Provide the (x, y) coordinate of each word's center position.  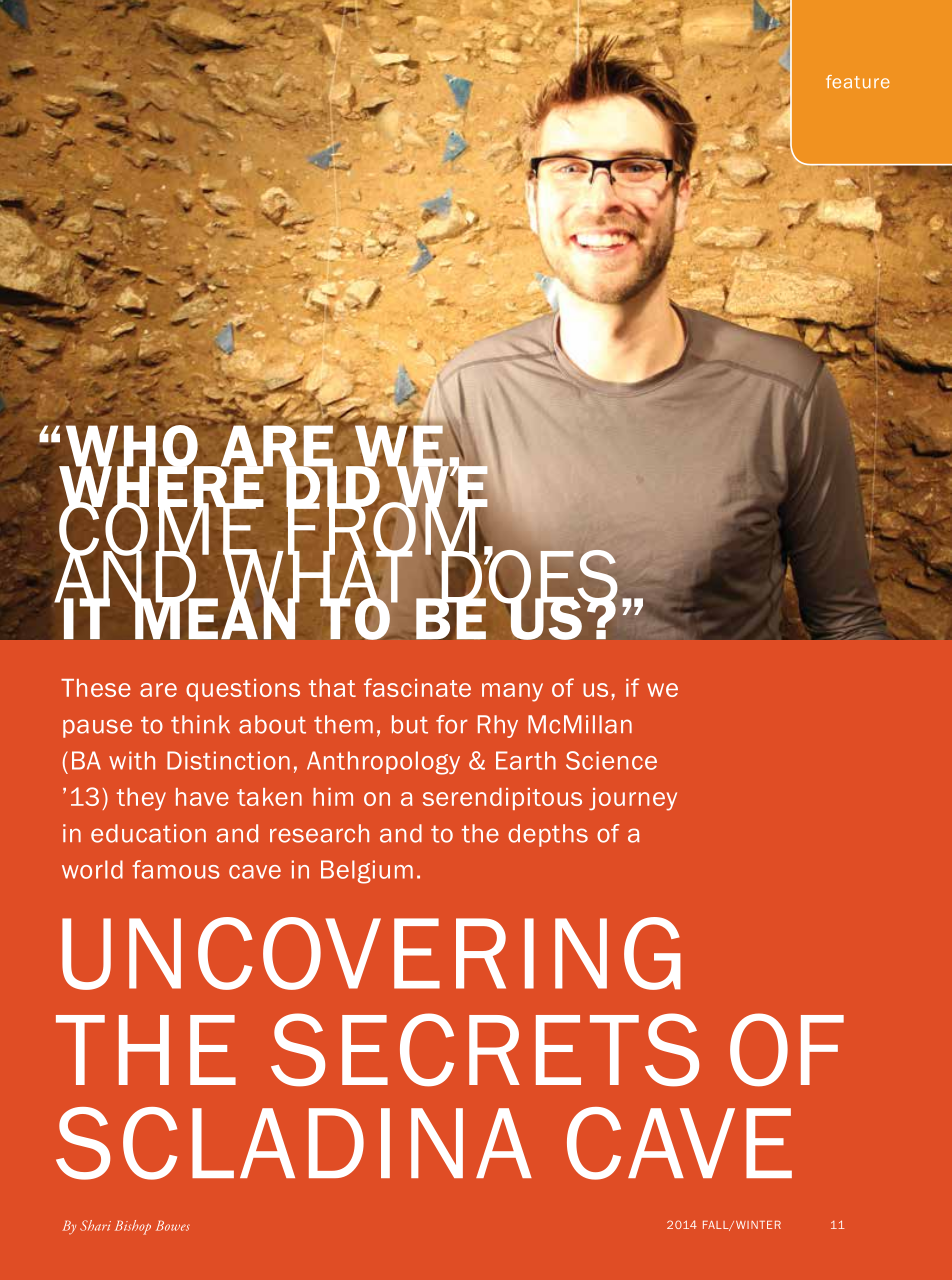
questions (243, 690)
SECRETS (485, 1050)
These (96, 688)
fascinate (417, 687)
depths (548, 835)
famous (176, 869)
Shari (95, 1225)
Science (611, 760)
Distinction (228, 760)
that (332, 688)
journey (633, 799)
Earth (526, 760)
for (452, 724)
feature (858, 82)
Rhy (498, 726)
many (512, 692)
